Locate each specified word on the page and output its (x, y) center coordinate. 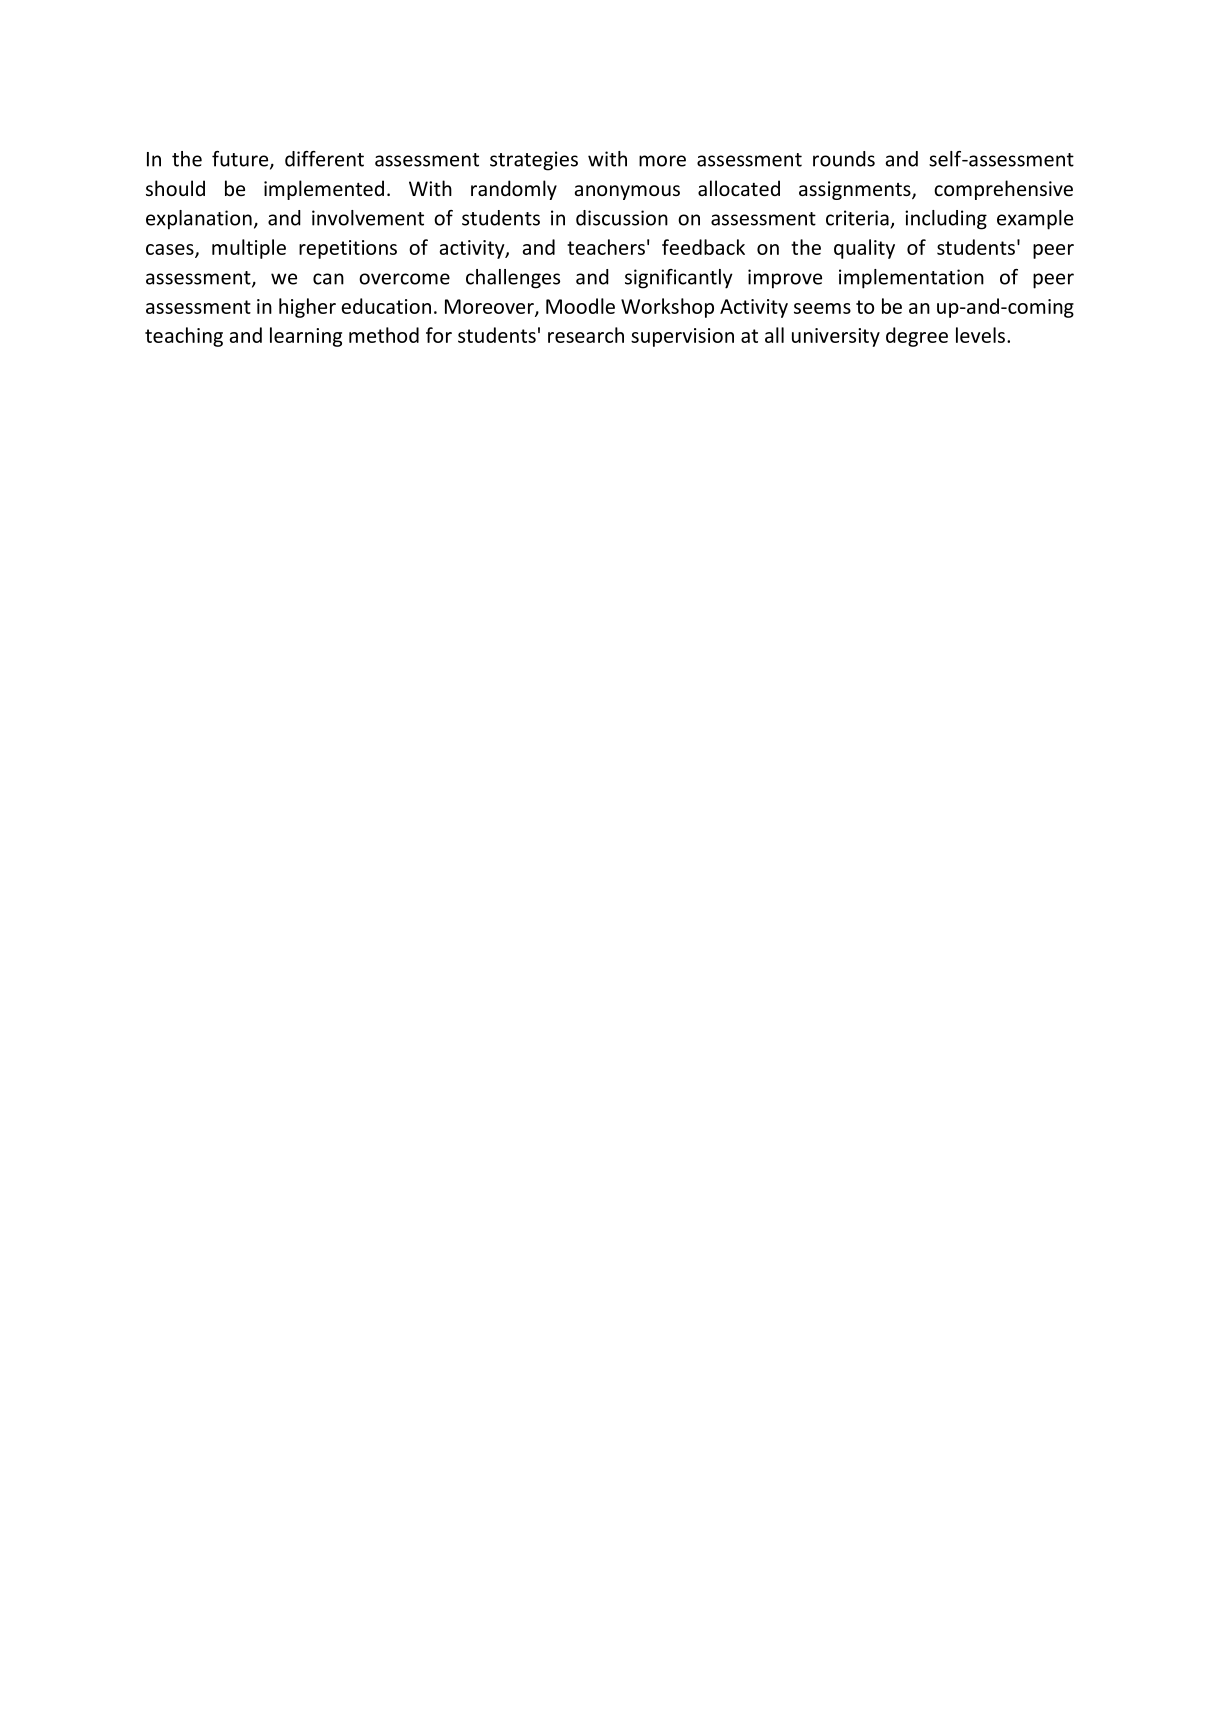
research (586, 335)
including (946, 220)
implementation (911, 279)
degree (917, 337)
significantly (679, 279)
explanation (199, 220)
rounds (844, 159)
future (241, 160)
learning (306, 337)
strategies (534, 161)
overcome (404, 279)
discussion (622, 218)
